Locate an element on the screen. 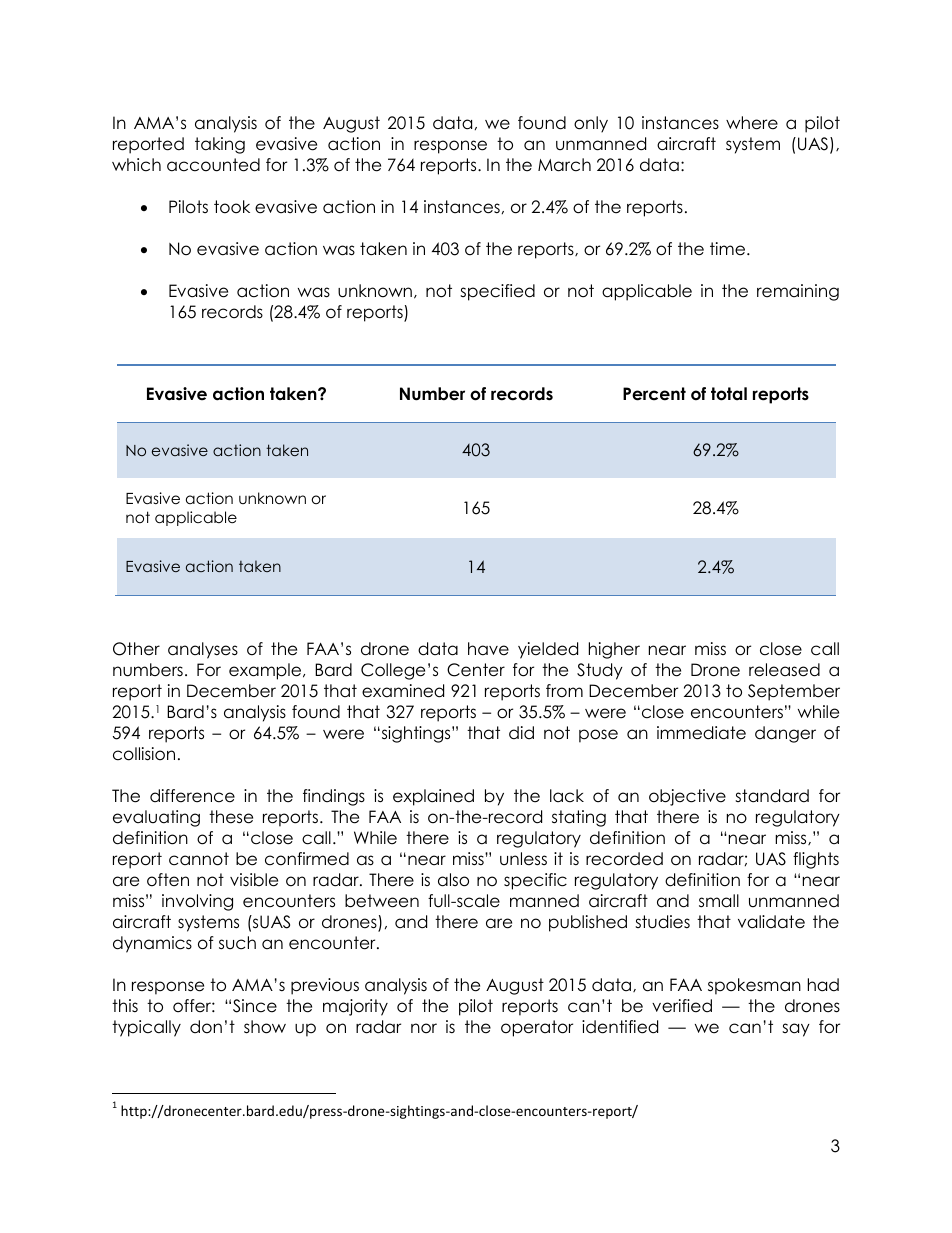 This screenshot has width=952, height=1233. explained is located at coordinates (433, 797).
